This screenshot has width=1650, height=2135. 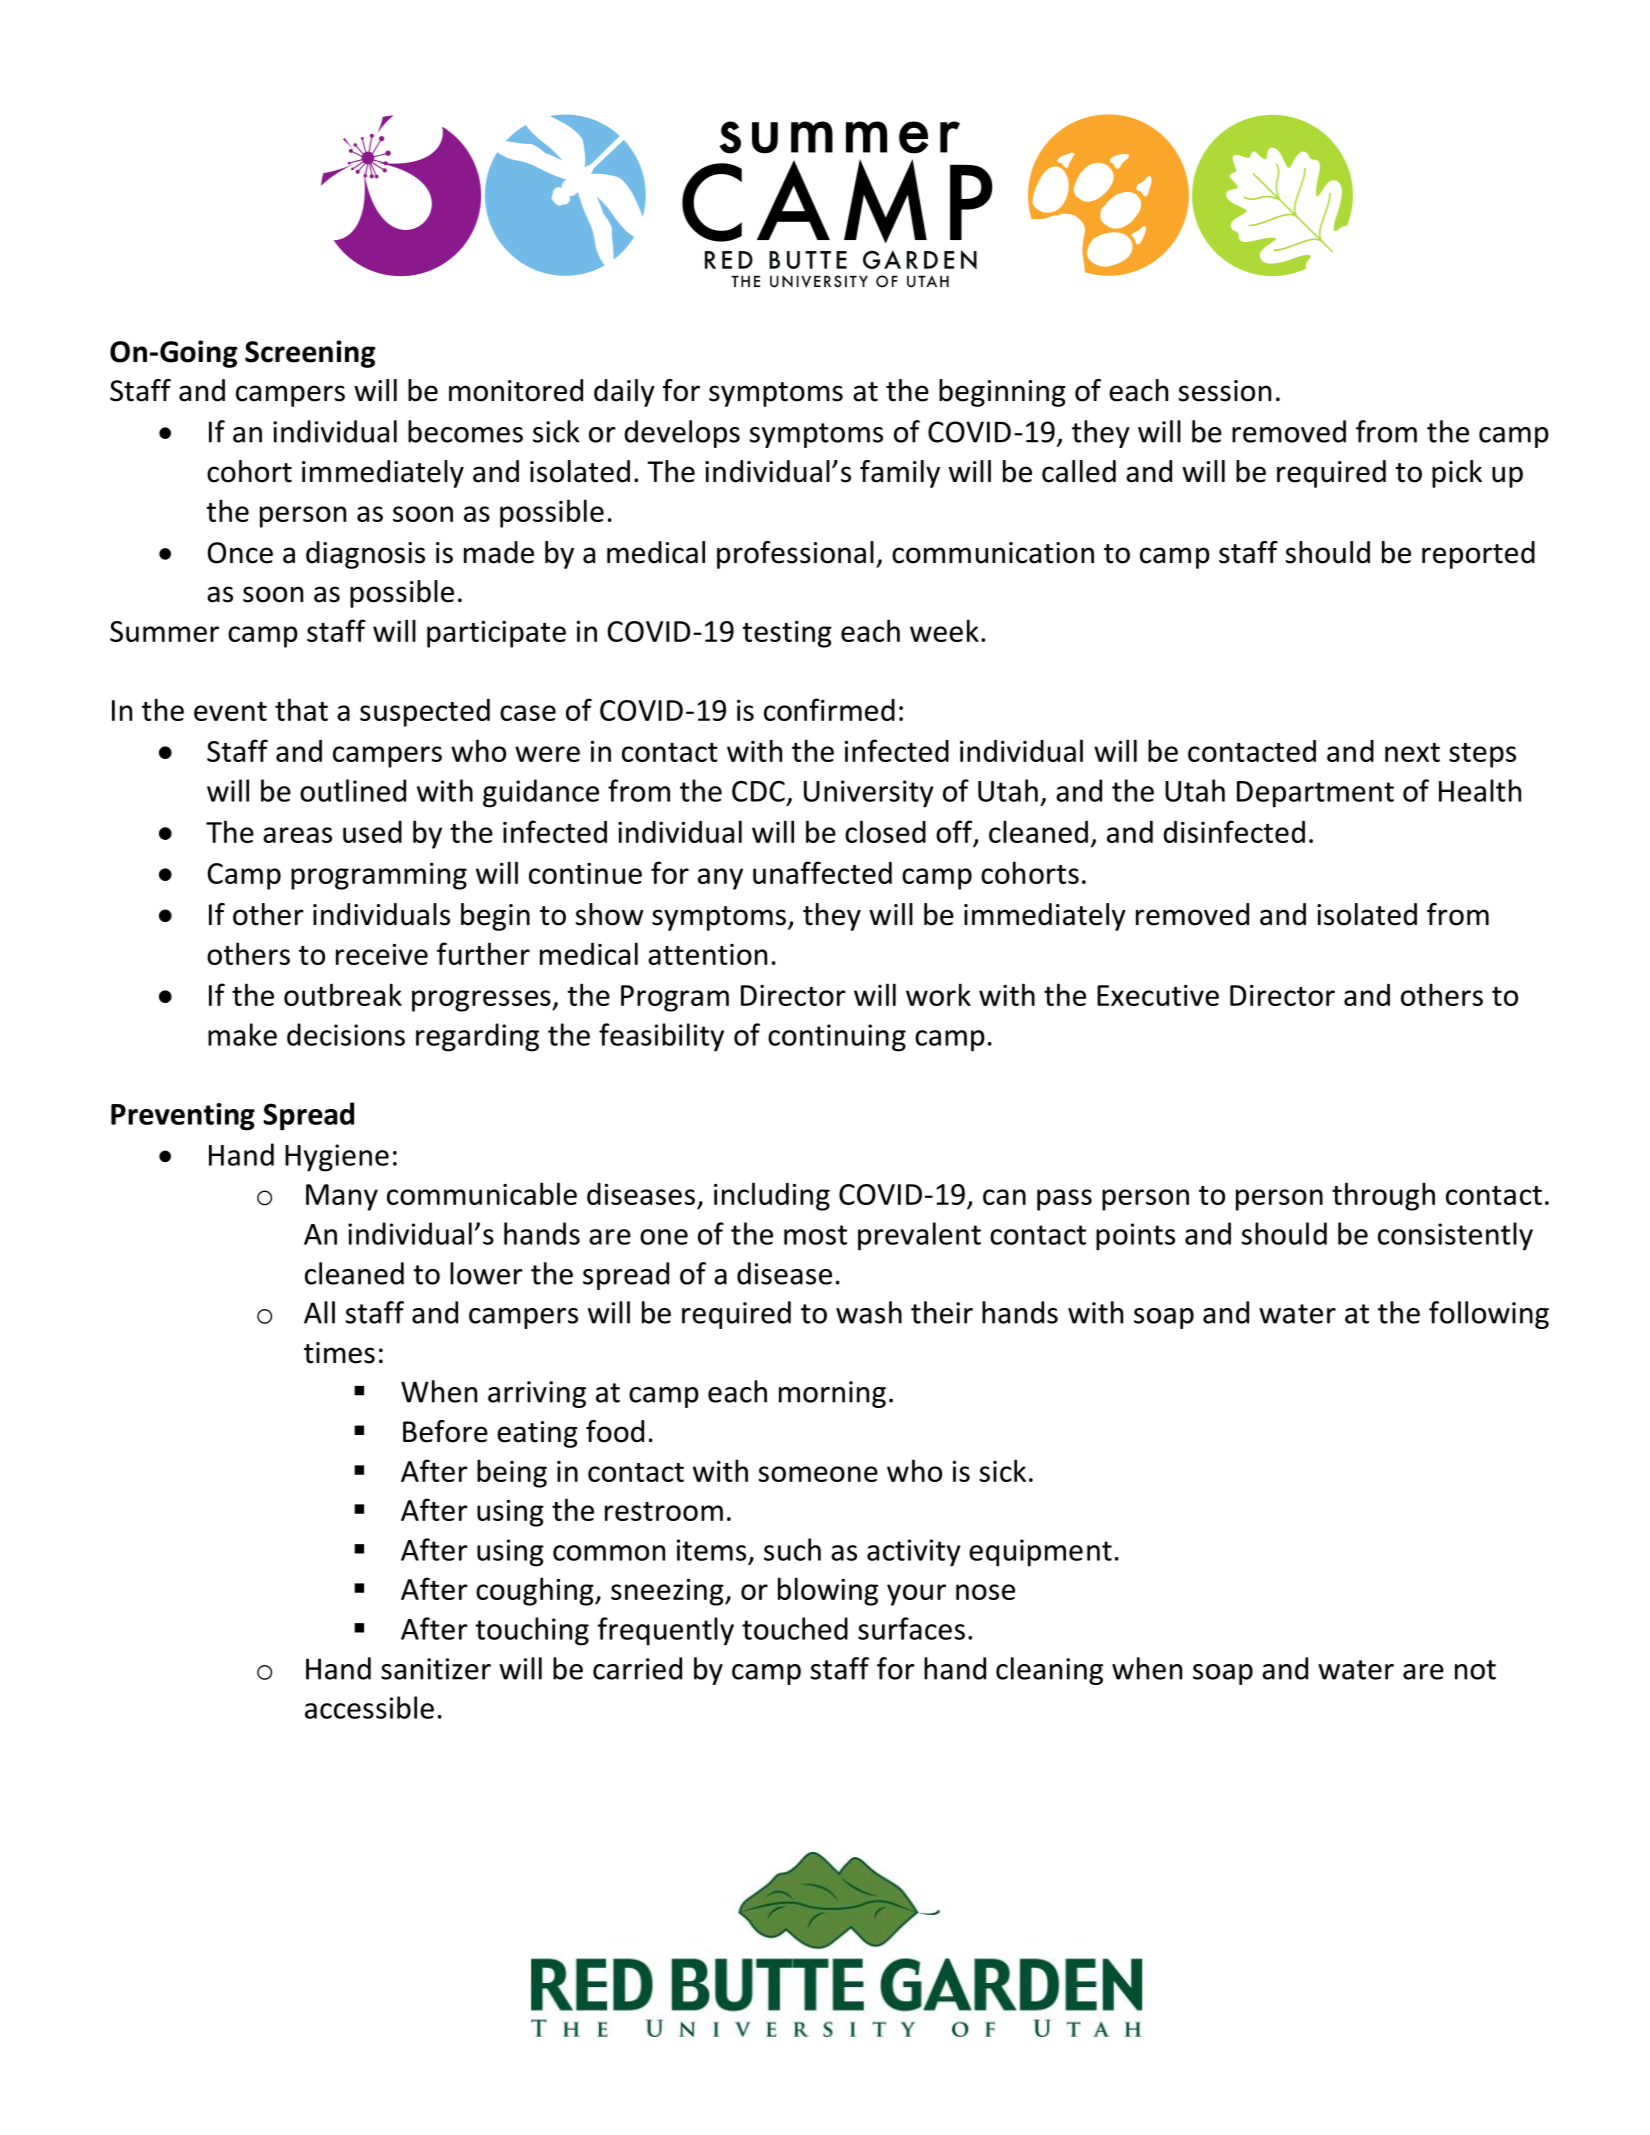 What do you see at coordinates (837, 1038) in the screenshot?
I see `continuing` at bounding box center [837, 1038].
